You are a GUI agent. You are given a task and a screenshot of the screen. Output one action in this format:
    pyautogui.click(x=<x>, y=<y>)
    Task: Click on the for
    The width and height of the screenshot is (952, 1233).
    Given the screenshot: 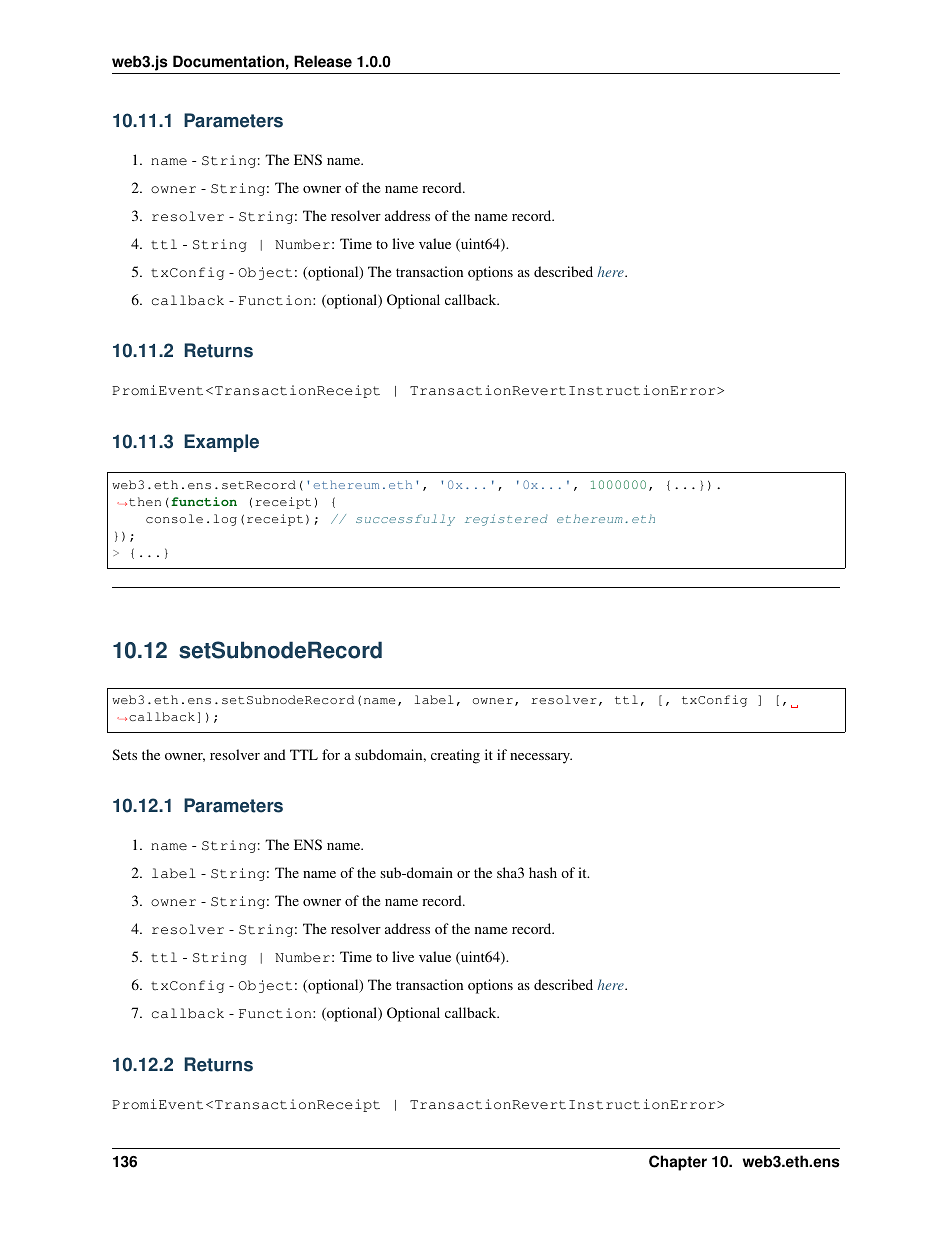 What is the action you would take?
    pyautogui.click(x=331, y=754)
